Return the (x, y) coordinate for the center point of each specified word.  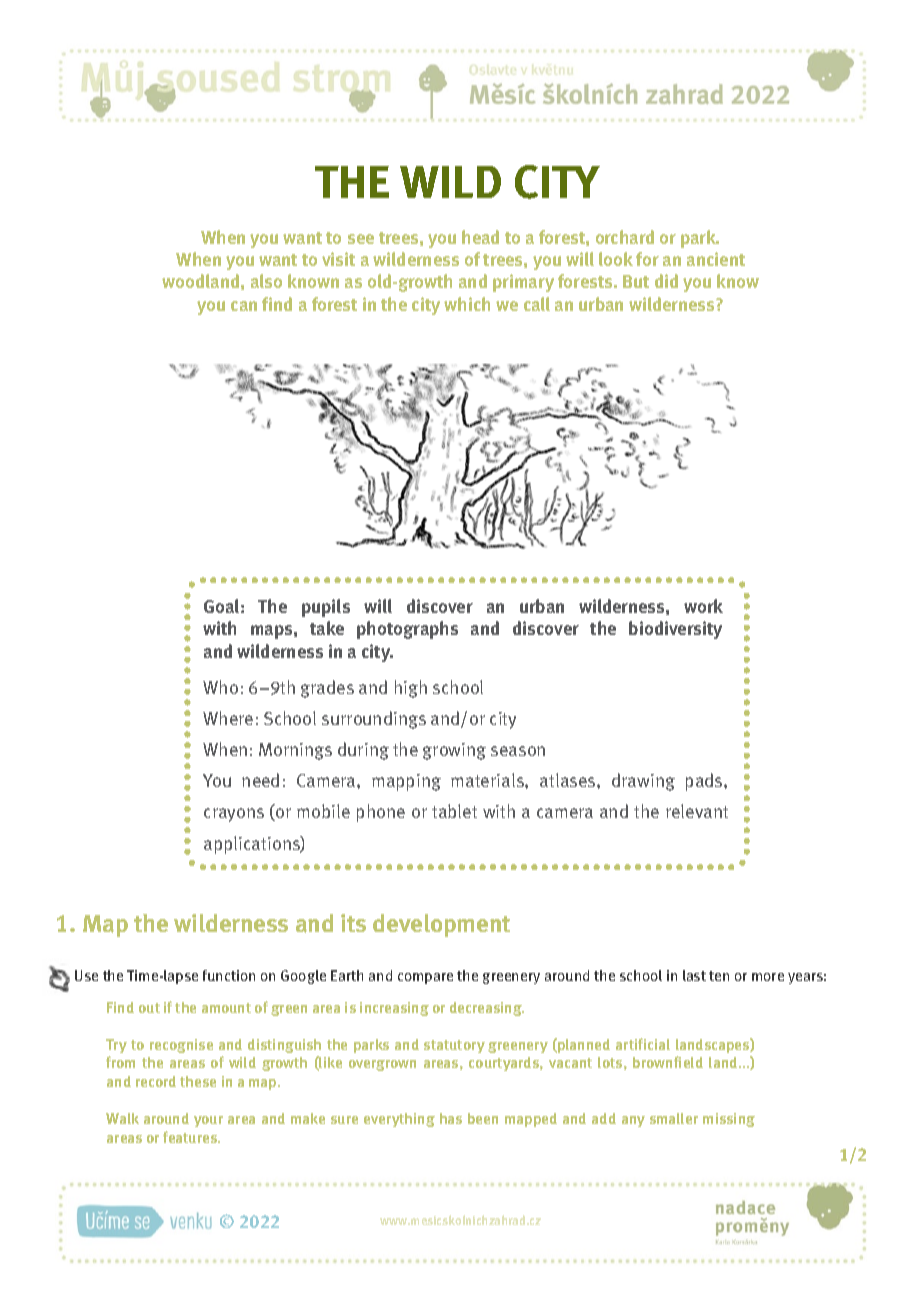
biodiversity (675, 630)
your (208, 1121)
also (266, 281)
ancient (716, 259)
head (480, 237)
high (411, 689)
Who (220, 687)
